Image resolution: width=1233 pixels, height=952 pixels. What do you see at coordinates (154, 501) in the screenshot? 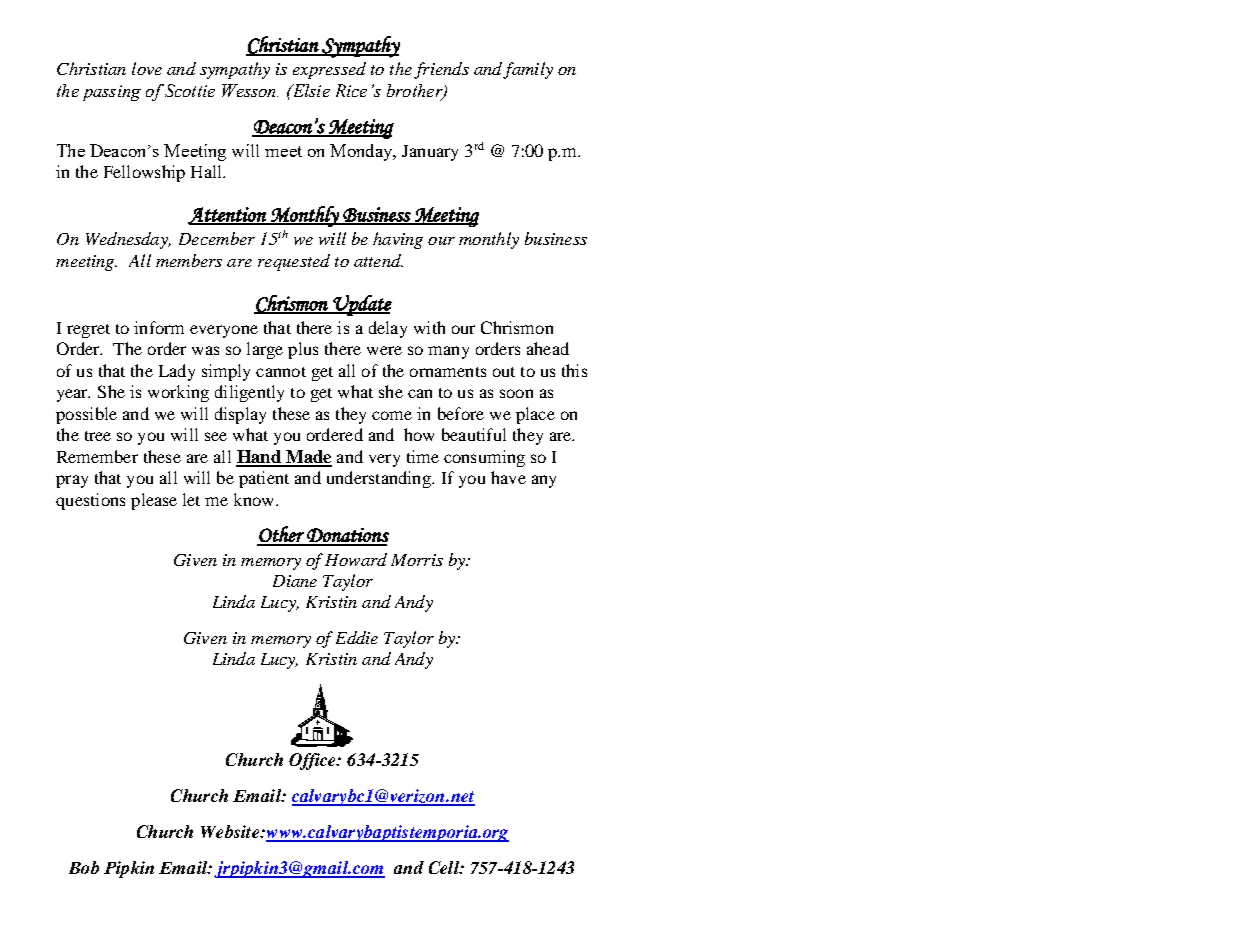
I see `please` at bounding box center [154, 501].
